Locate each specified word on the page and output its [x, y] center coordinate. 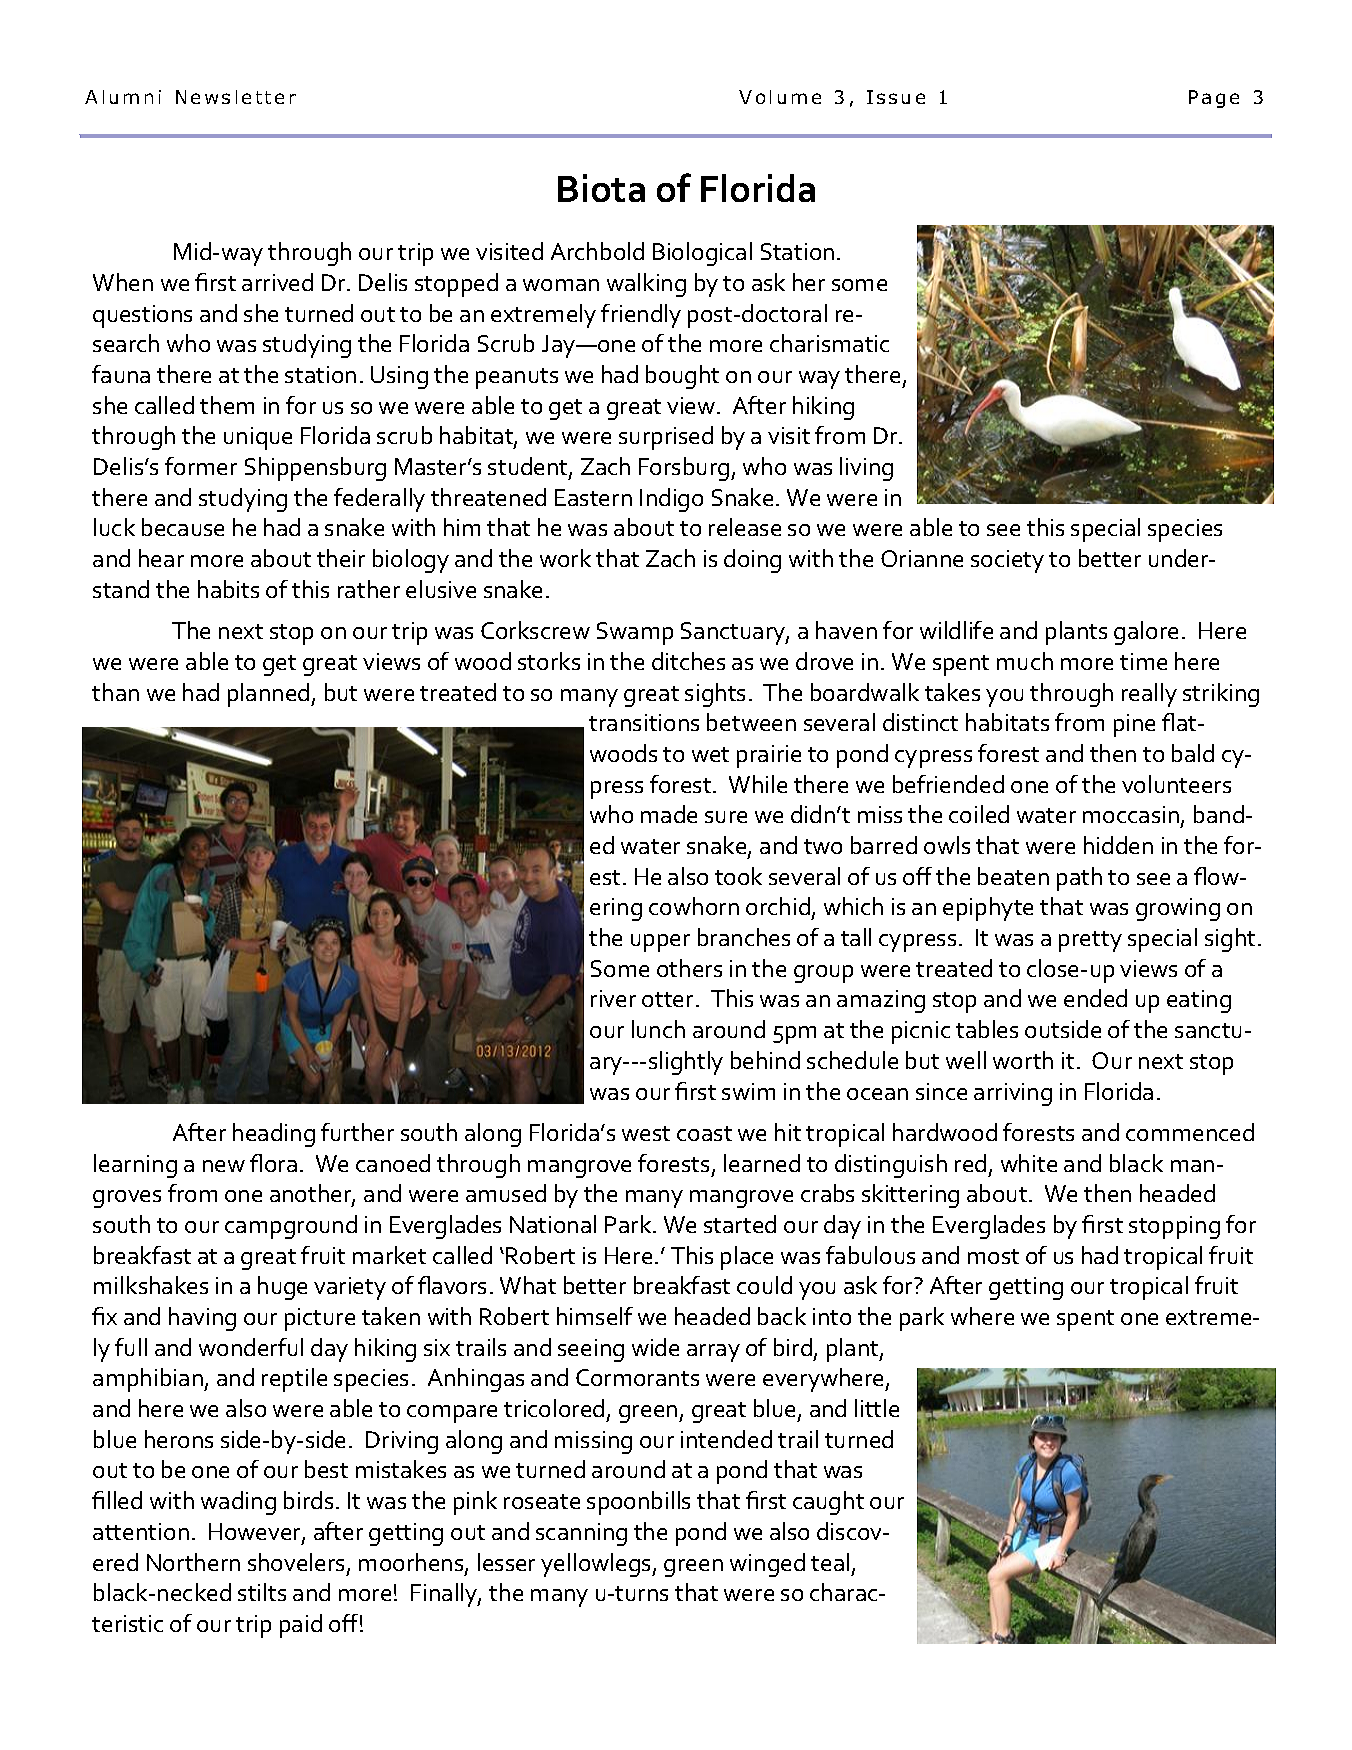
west [646, 1133]
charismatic [829, 343]
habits [228, 589]
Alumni [123, 97]
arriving [1013, 1094]
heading [274, 1135]
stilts [262, 1592]
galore [1146, 633]
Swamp [635, 633]
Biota [601, 188]
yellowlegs [597, 1565]
